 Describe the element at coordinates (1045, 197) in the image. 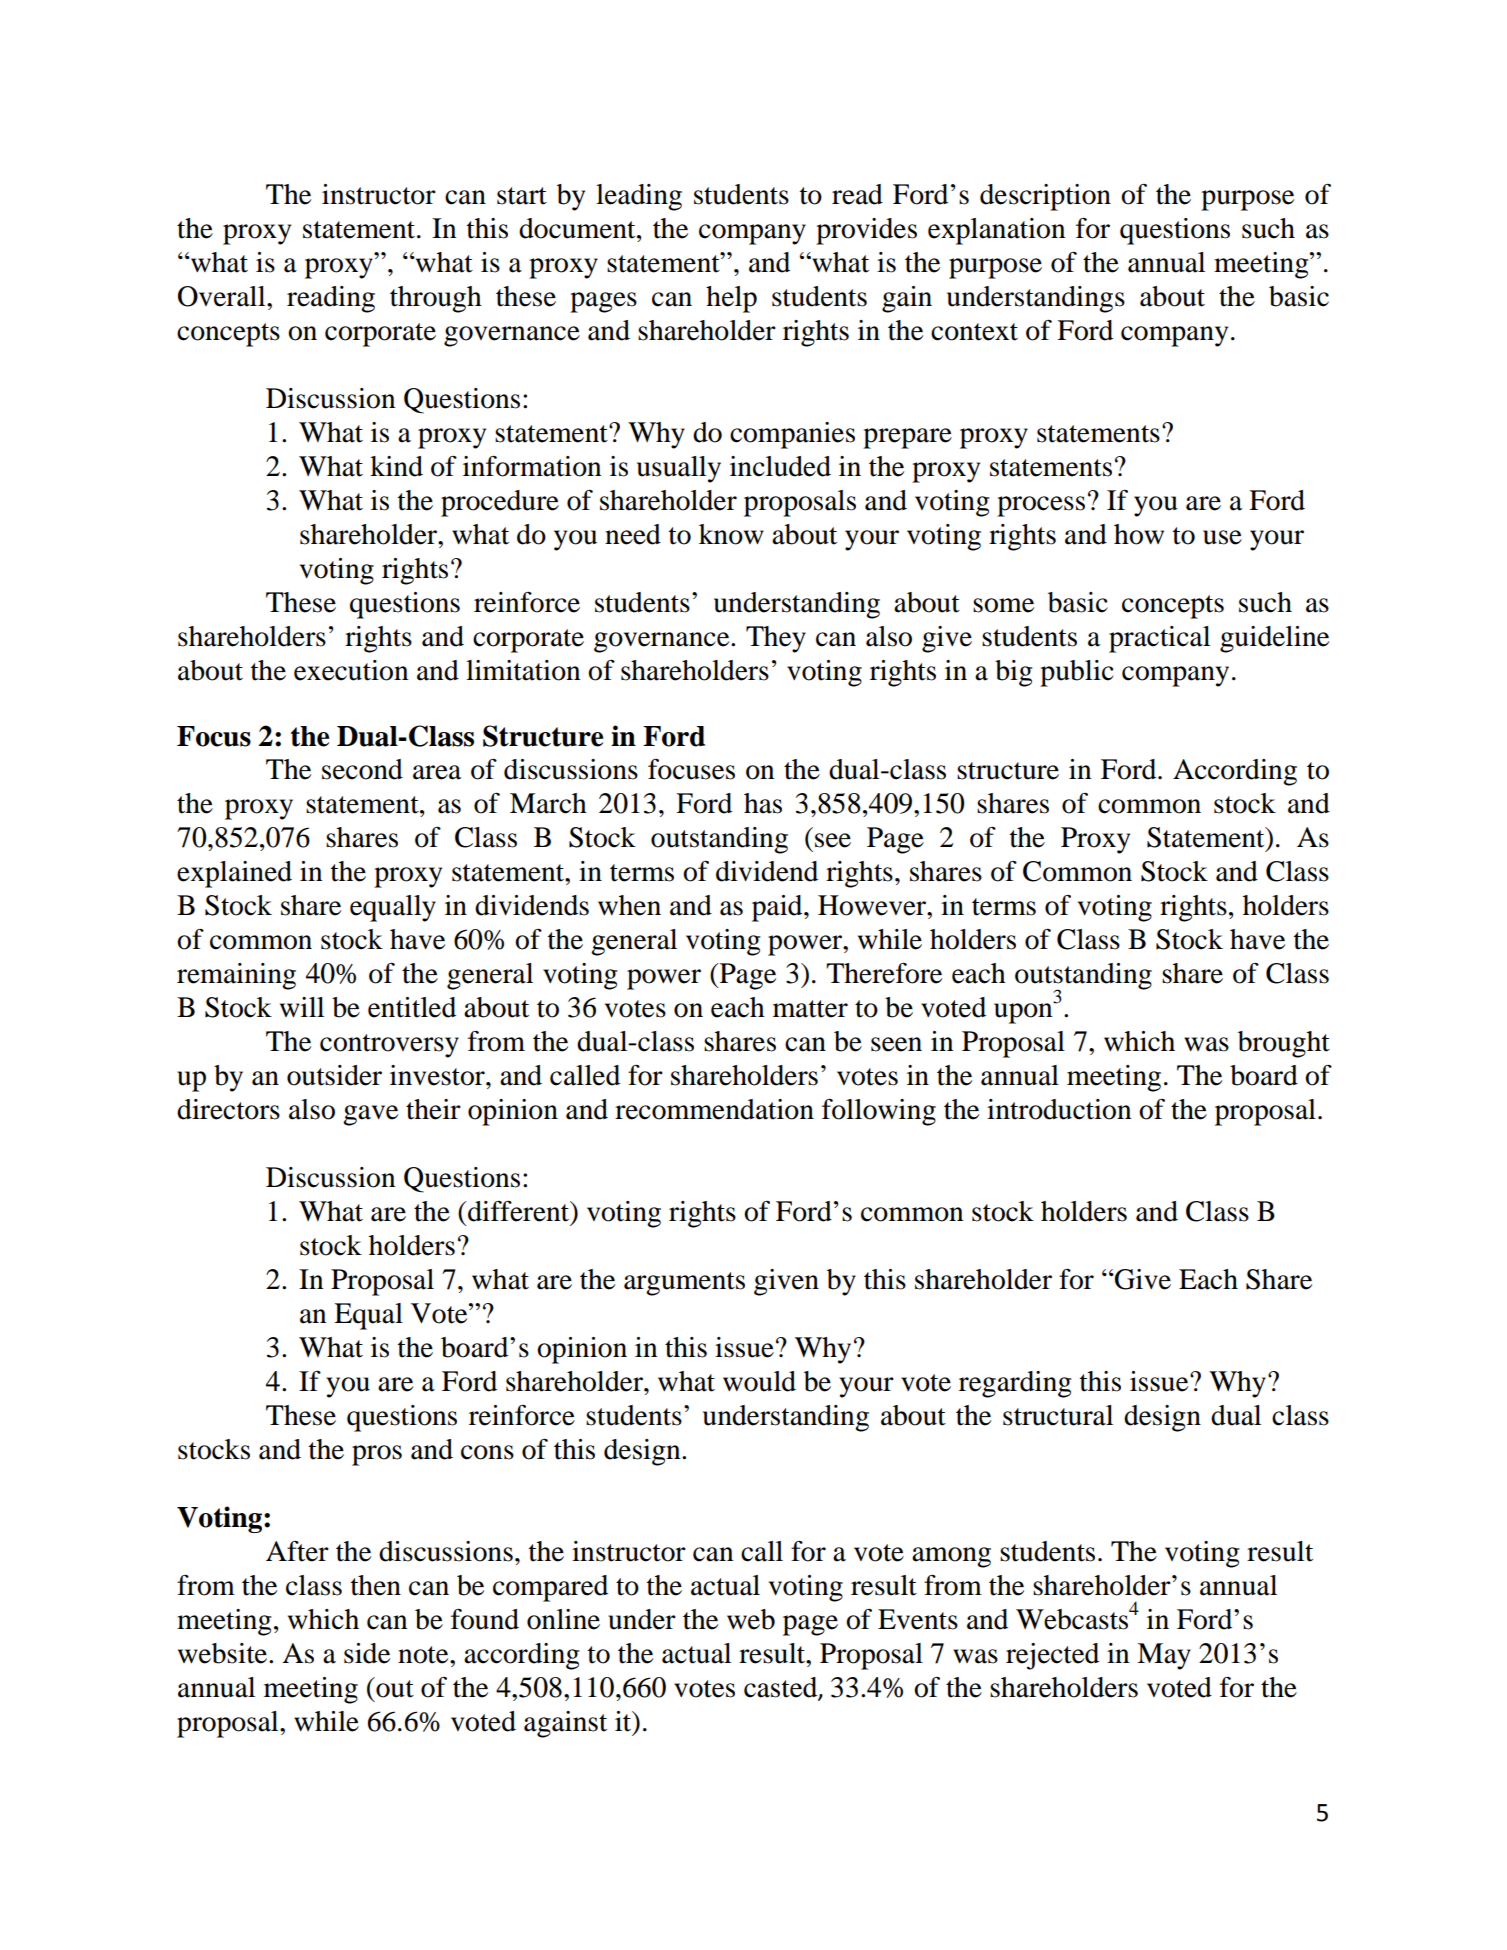

I see `description` at that location.
